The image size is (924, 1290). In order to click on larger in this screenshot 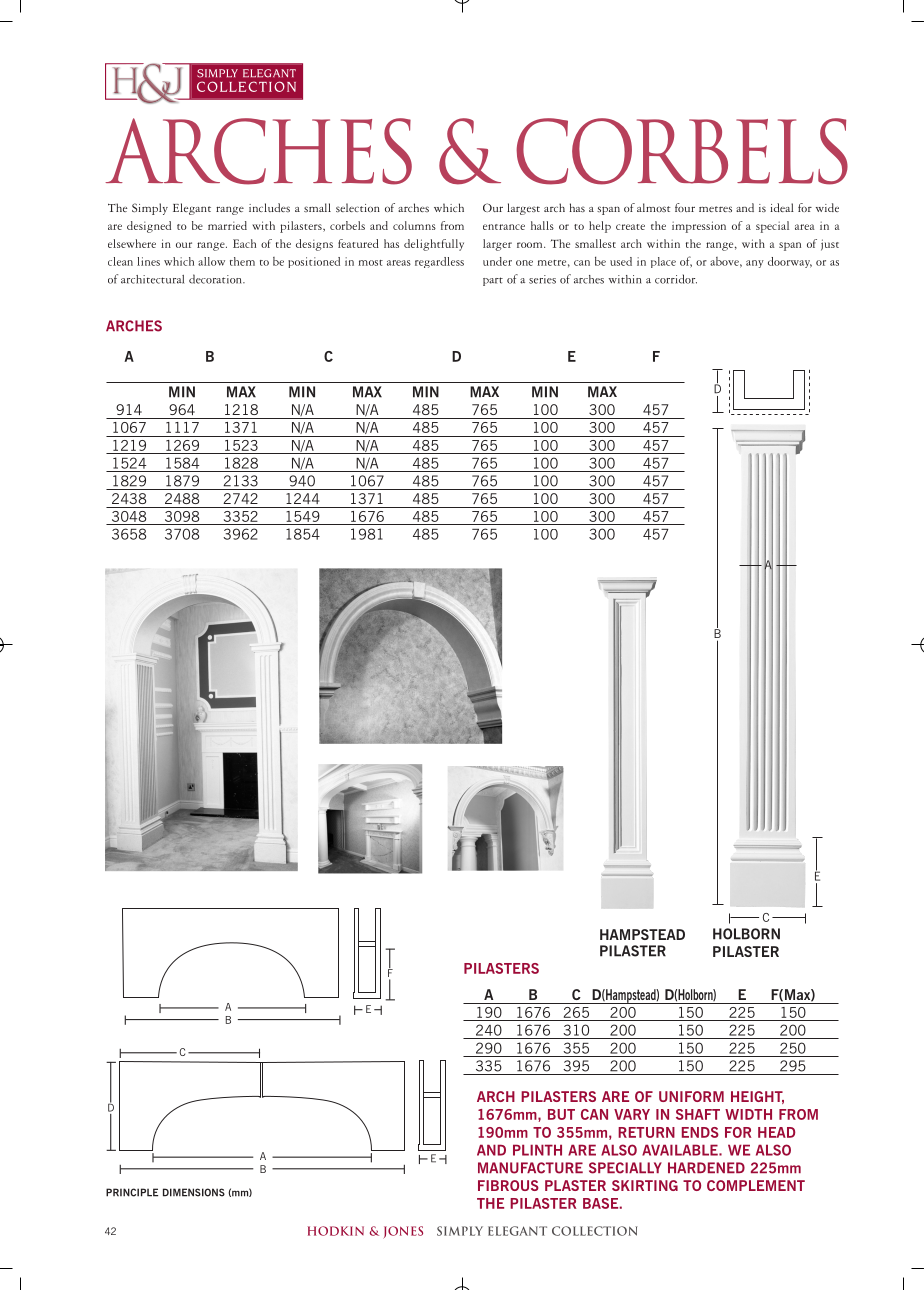, I will do `click(497, 245)`.
